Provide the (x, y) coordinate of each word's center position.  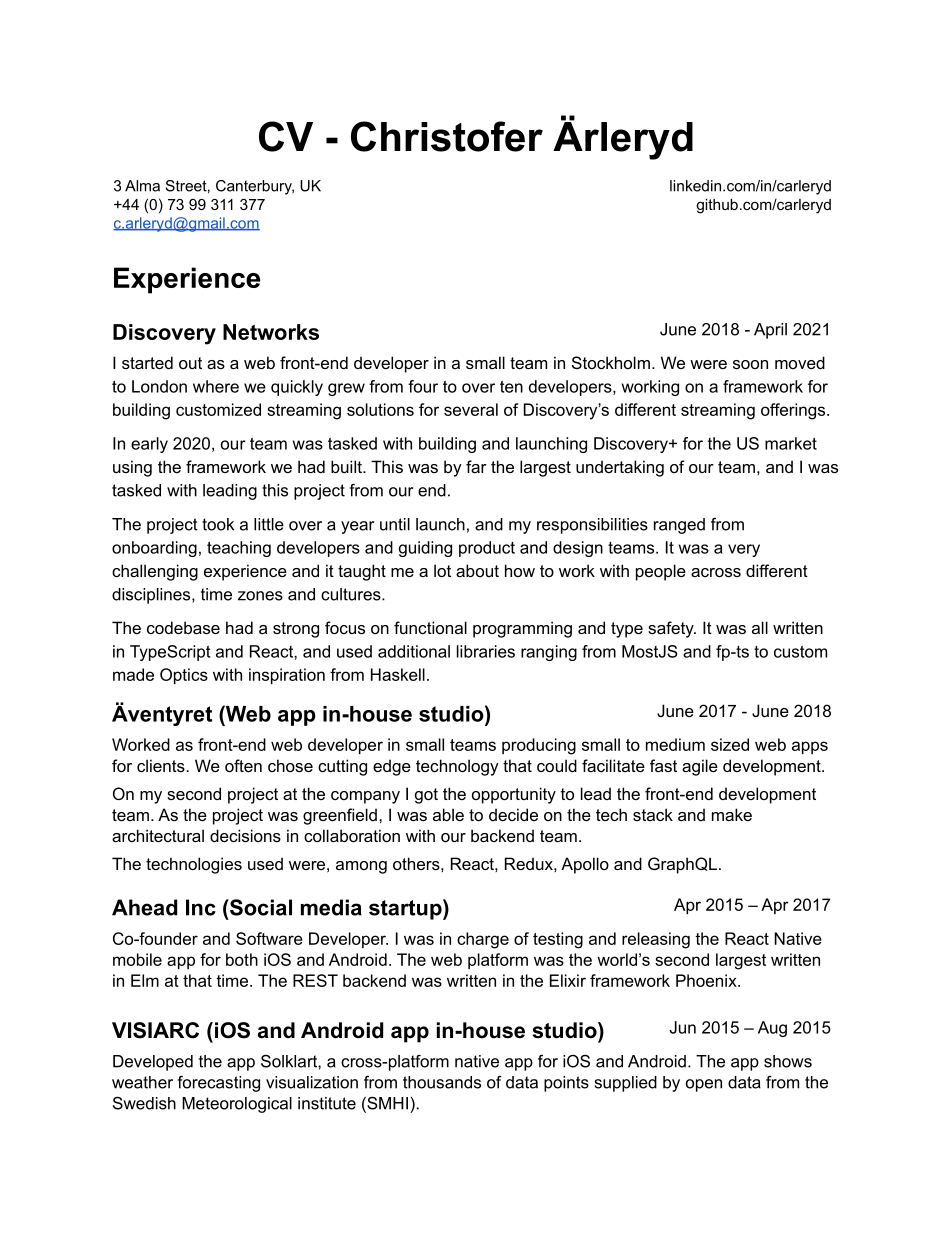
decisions (245, 835)
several (471, 409)
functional (430, 627)
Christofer (447, 136)
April (770, 331)
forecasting (218, 1084)
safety (672, 629)
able (448, 814)
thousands (442, 1082)
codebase (183, 627)
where (216, 386)
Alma (142, 186)
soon (750, 364)
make (732, 814)
